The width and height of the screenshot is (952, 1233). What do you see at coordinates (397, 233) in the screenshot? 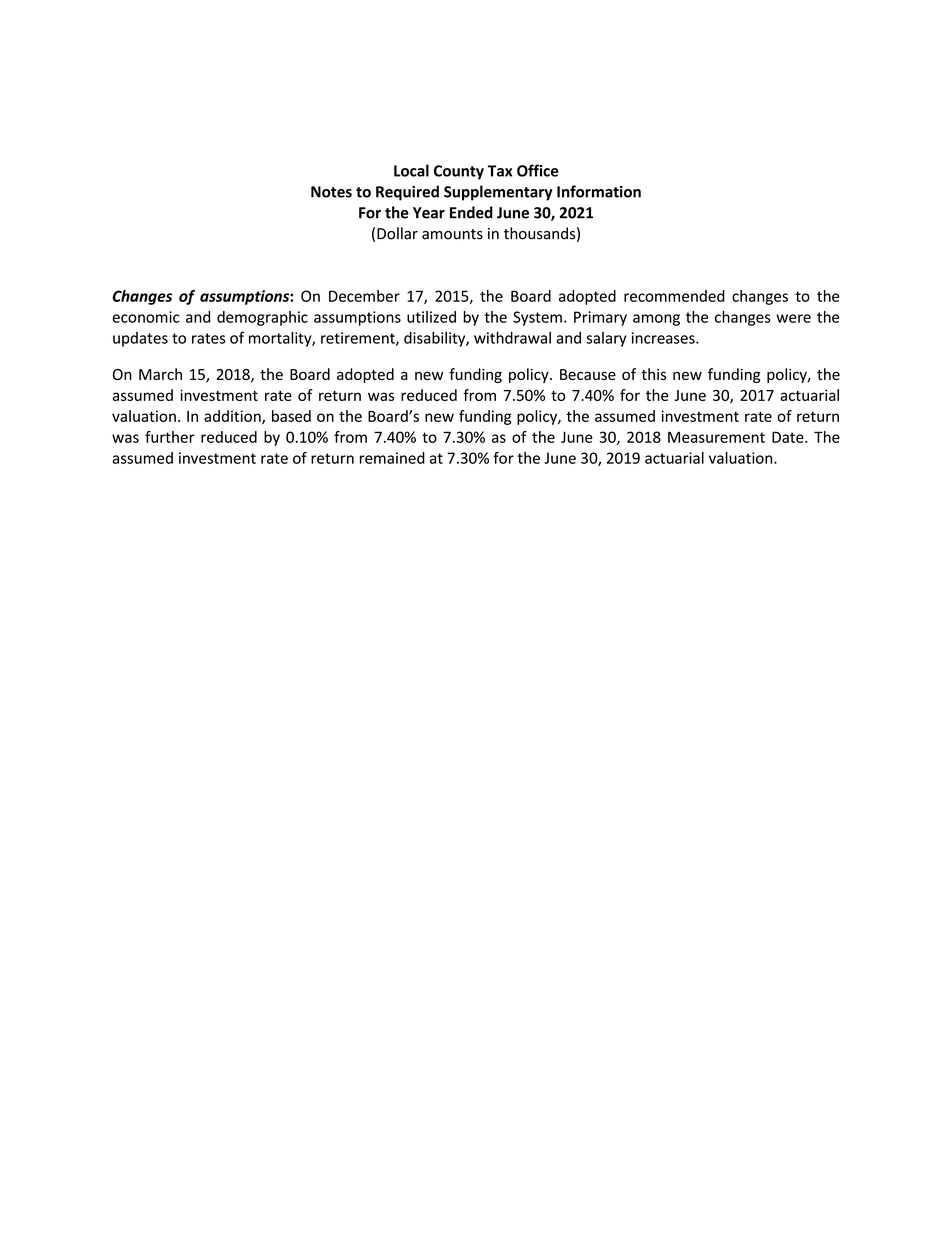
I see `Dollar` at bounding box center [397, 233].
